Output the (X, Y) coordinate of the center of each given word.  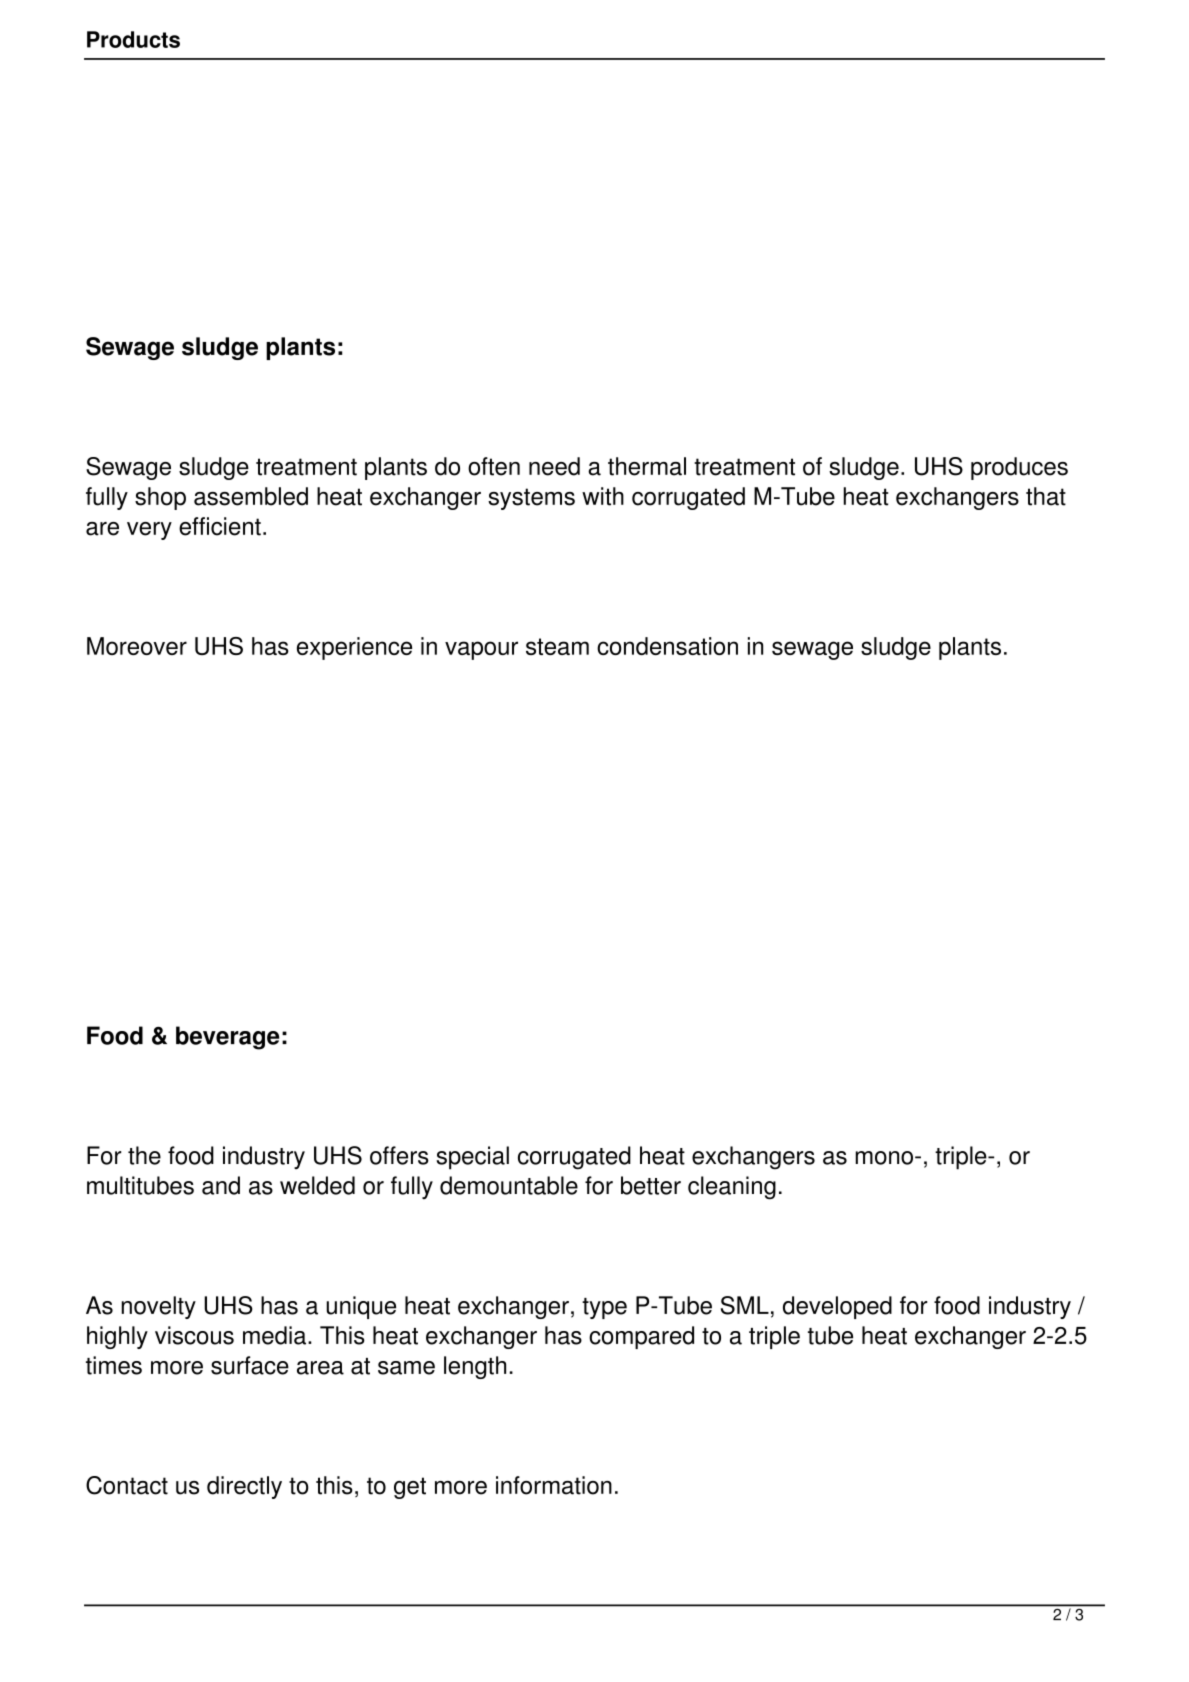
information (554, 1485)
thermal (647, 466)
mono (884, 1158)
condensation (667, 646)
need (554, 466)
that (1046, 496)
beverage (227, 1038)
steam (557, 646)
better (651, 1185)
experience (354, 648)
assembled (251, 496)
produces (1019, 468)
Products (133, 39)
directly (244, 1487)
